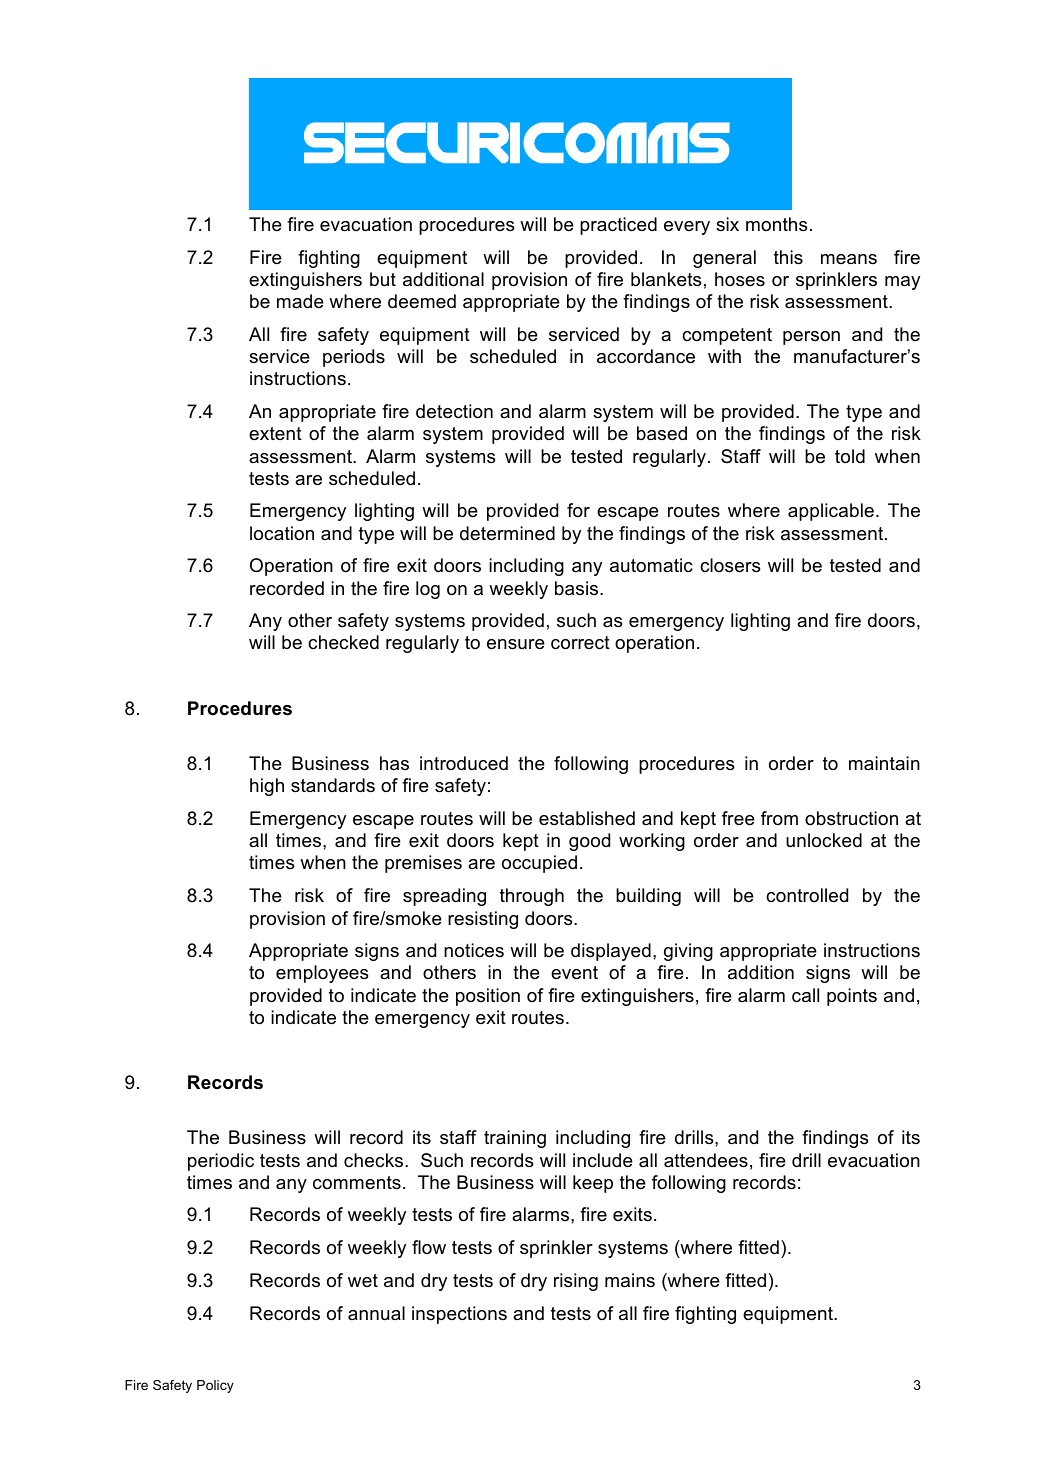 Image resolution: width=1045 pixels, height=1479 pixels. I want to click on high, so click(267, 787).
